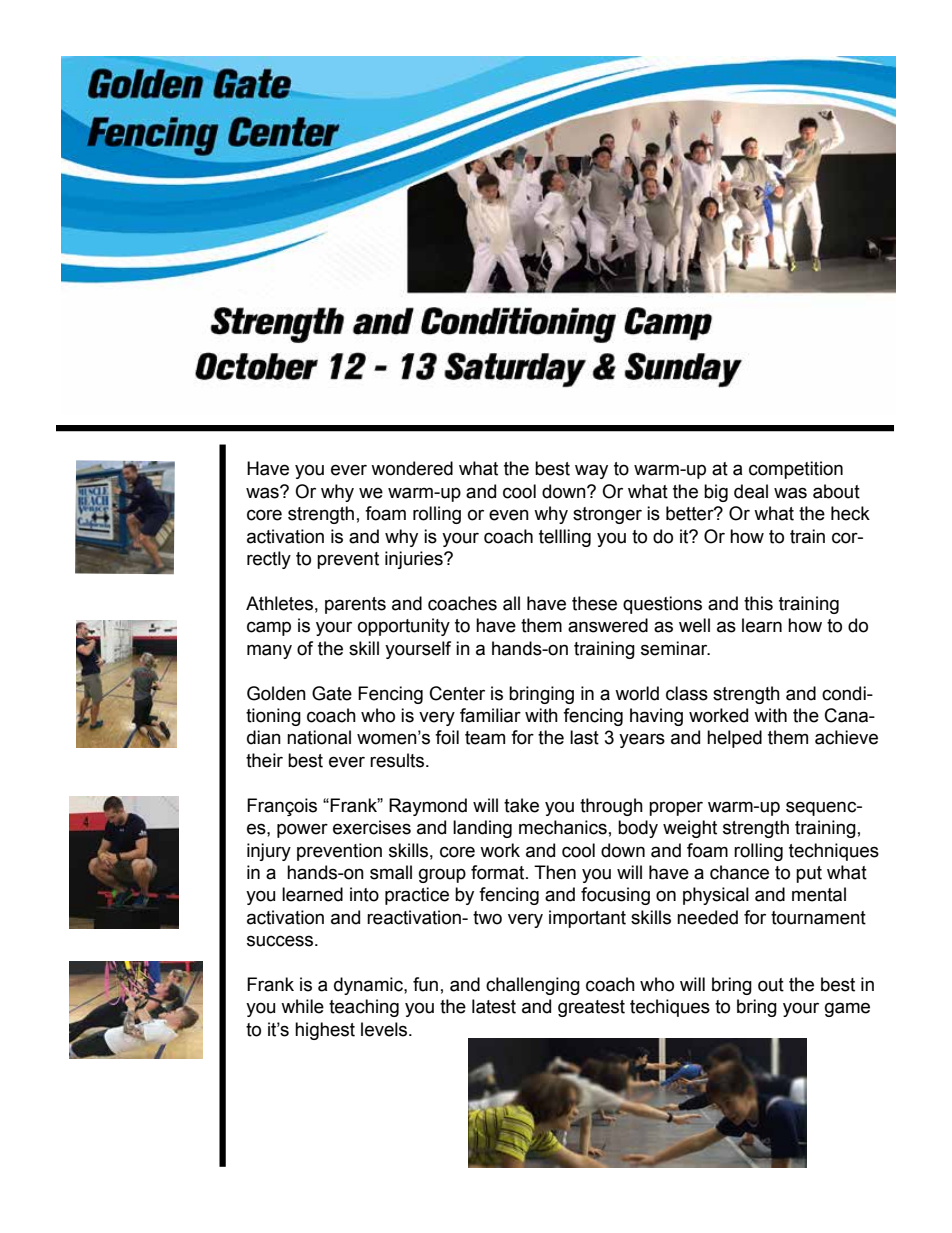  Describe the element at coordinates (591, 1008) in the screenshot. I see `greatest` at that location.
